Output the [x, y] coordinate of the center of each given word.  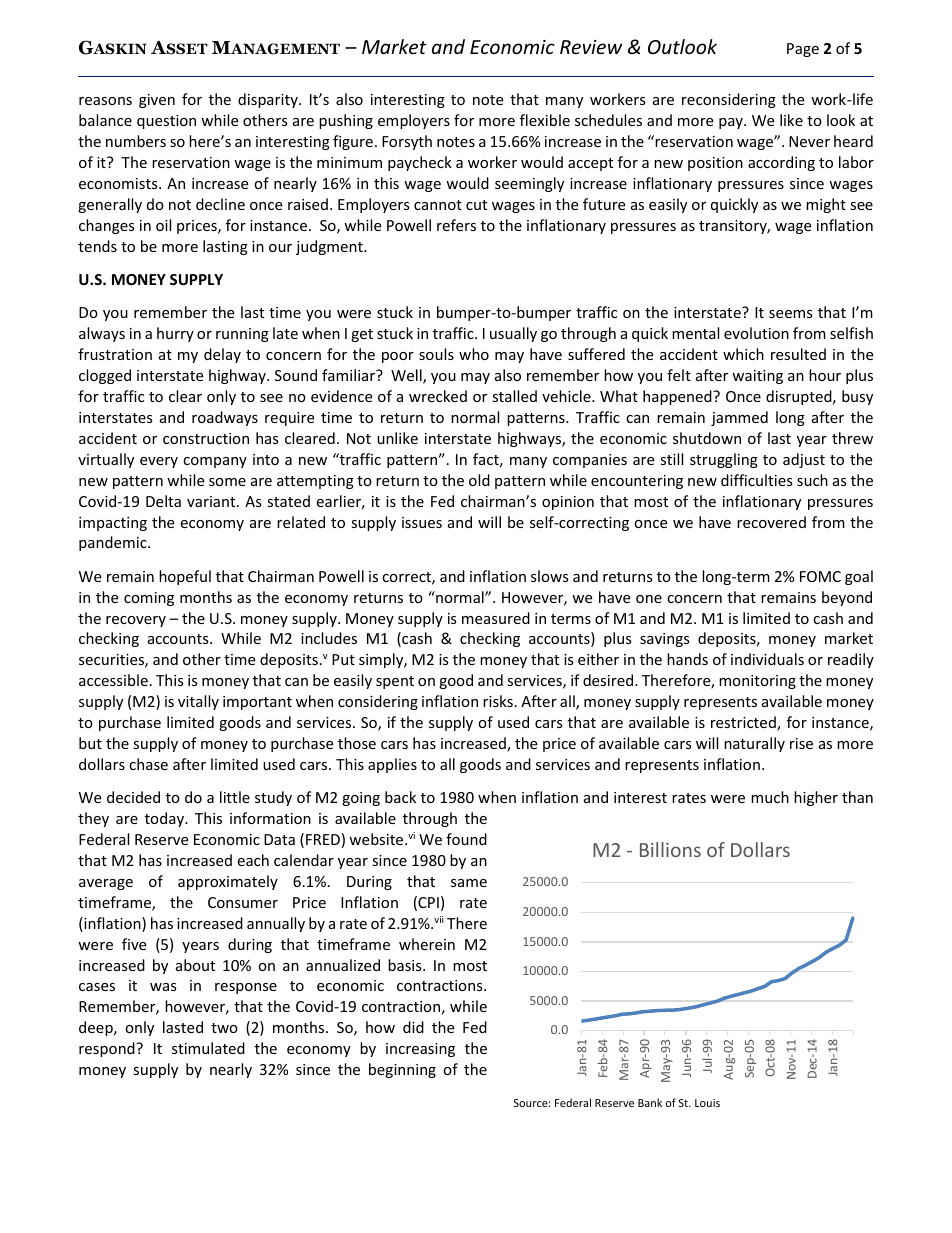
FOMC [820, 576]
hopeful [185, 577]
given [157, 101]
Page [803, 50]
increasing [420, 1050]
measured [496, 618]
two [224, 1028]
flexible [545, 120]
